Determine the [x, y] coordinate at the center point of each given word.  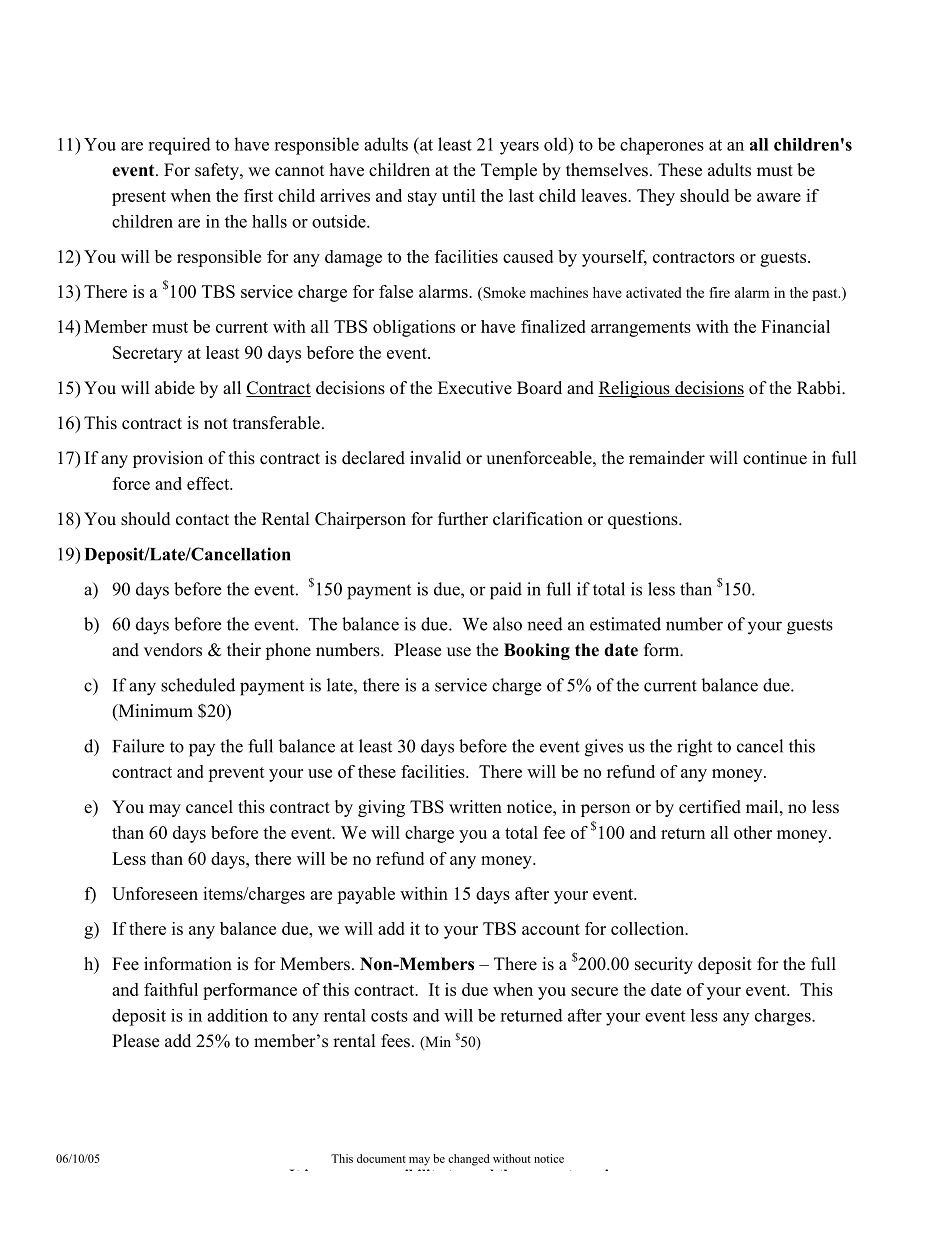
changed [469, 1160]
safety [218, 171]
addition [237, 1015]
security [664, 965]
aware [779, 197]
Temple [509, 171]
